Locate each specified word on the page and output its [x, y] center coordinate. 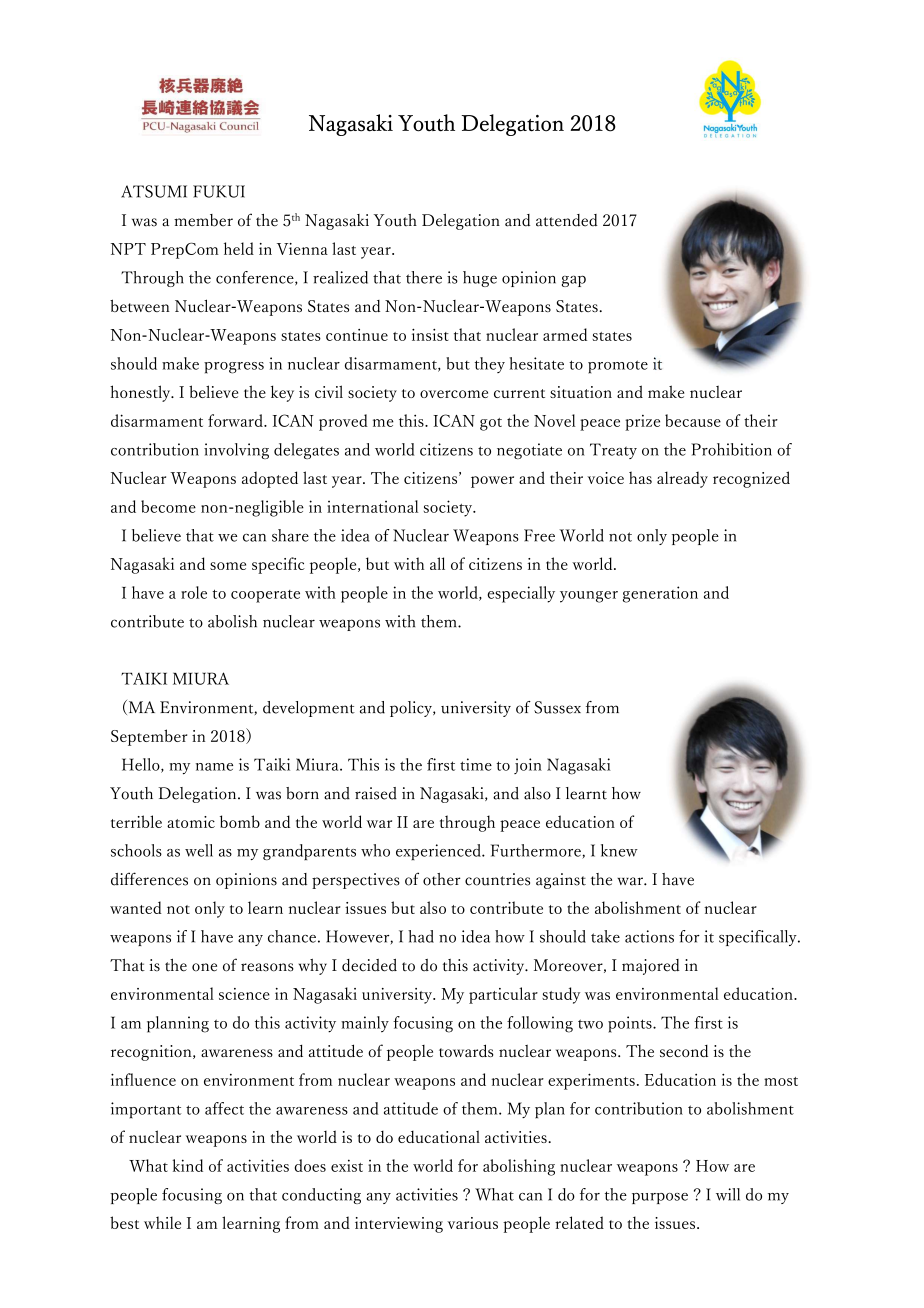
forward [236, 420]
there [424, 277]
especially [521, 594]
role [194, 592]
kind [188, 1165]
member [203, 220]
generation [660, 594]
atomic [191, 822]
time [476, 764]
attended [567, 220]
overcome [454, 394]
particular [503, 995]
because [693, 420]
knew [619, 850]
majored [651, 967]
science [244, 994]
